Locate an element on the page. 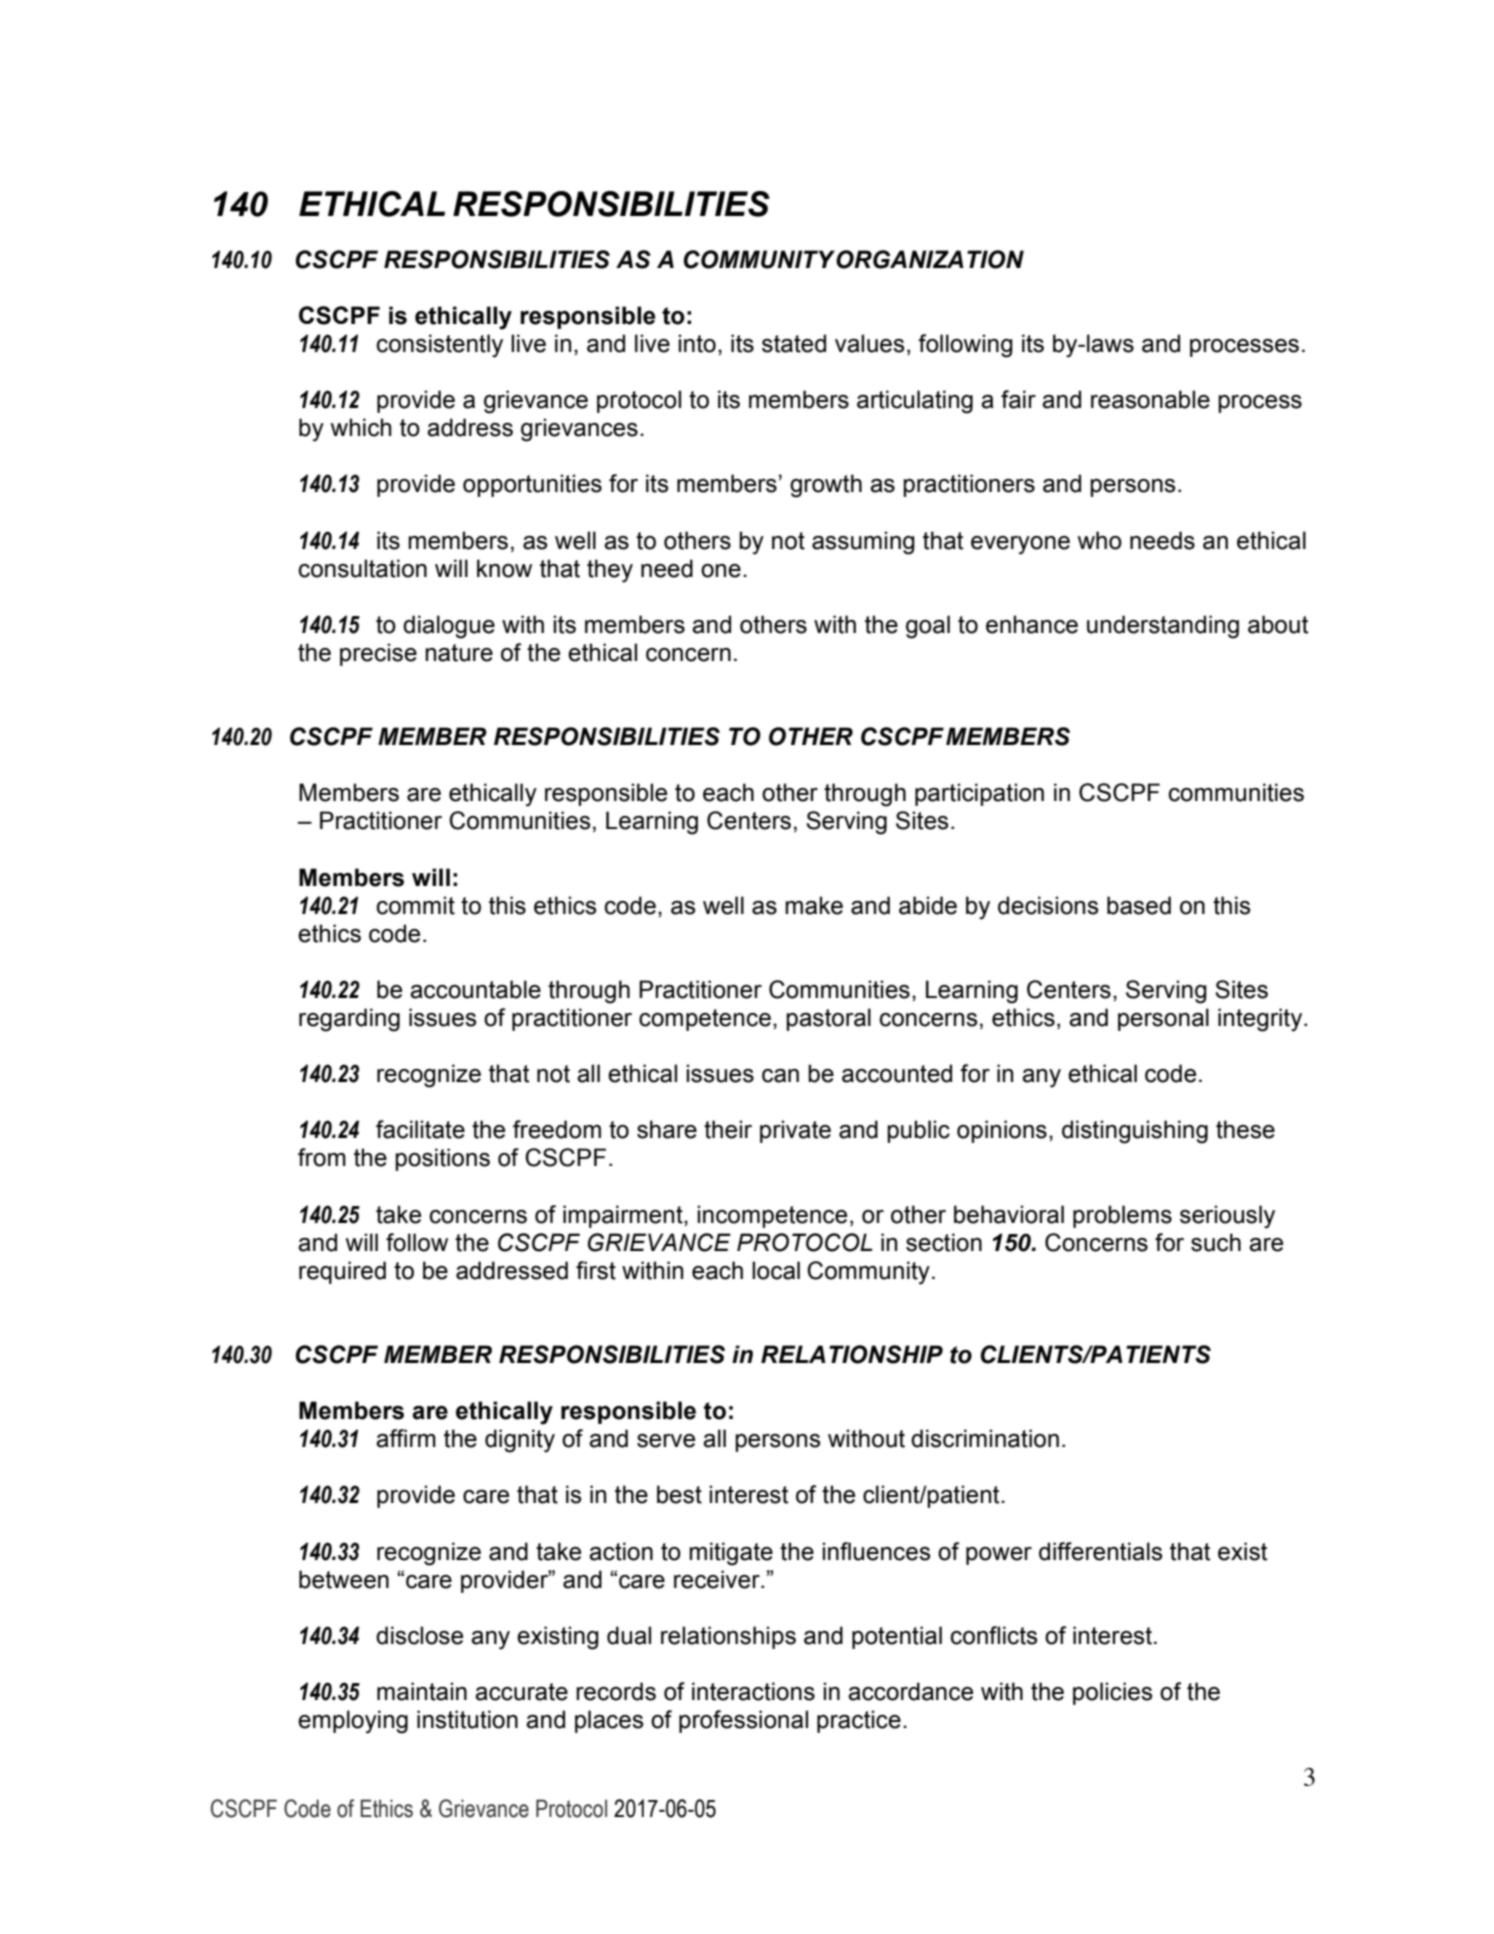 This document has width=1494, height=1934. goal is located at coordinates (928, 627).
